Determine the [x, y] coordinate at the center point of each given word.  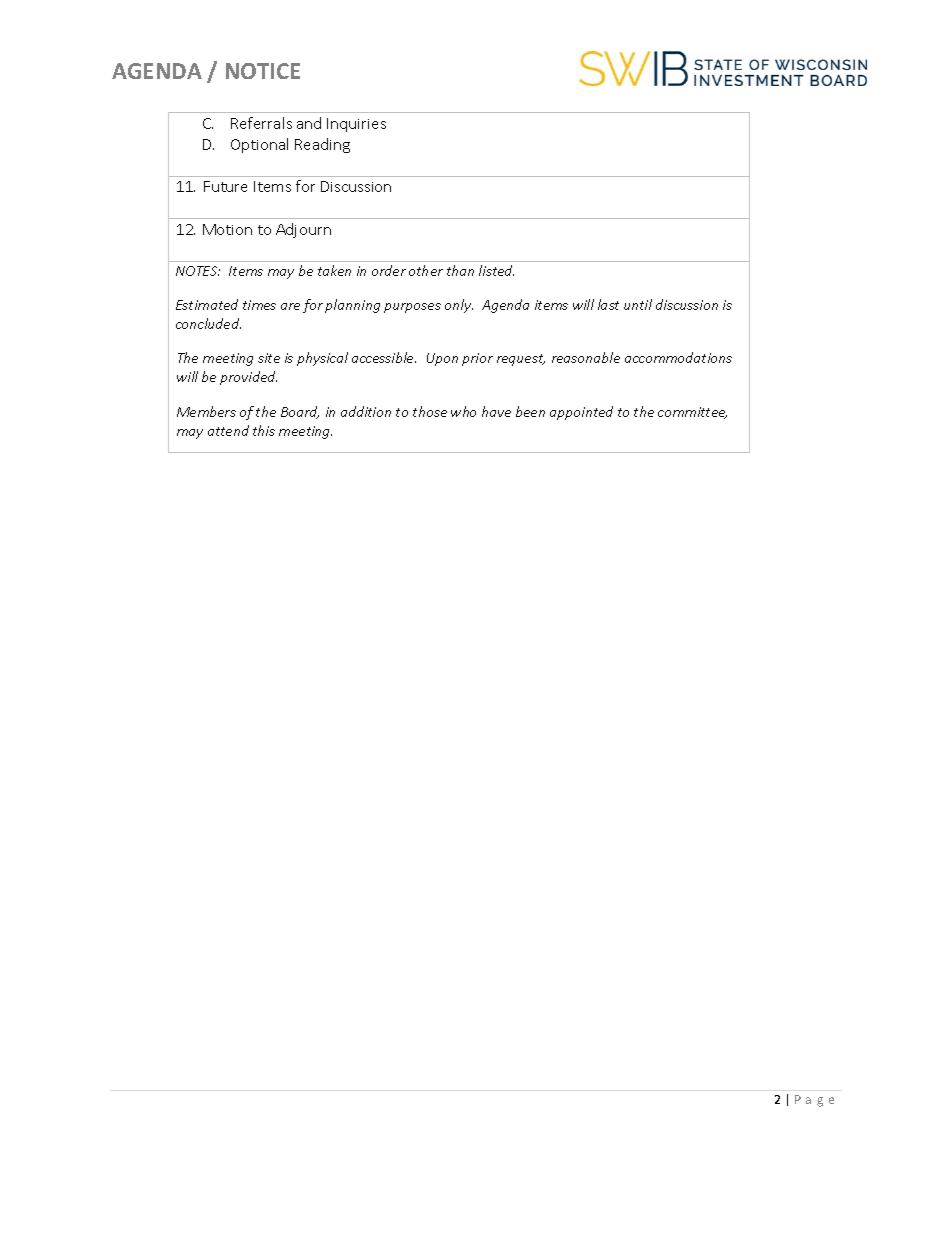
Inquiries [356, 125]
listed [496, 270]
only [459, 306]
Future [225, 186]
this [264, 430]
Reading [322, 145]
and [309, 123]
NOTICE [263, 71]
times [259, 305]
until [638, 304]
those [430, 411]
